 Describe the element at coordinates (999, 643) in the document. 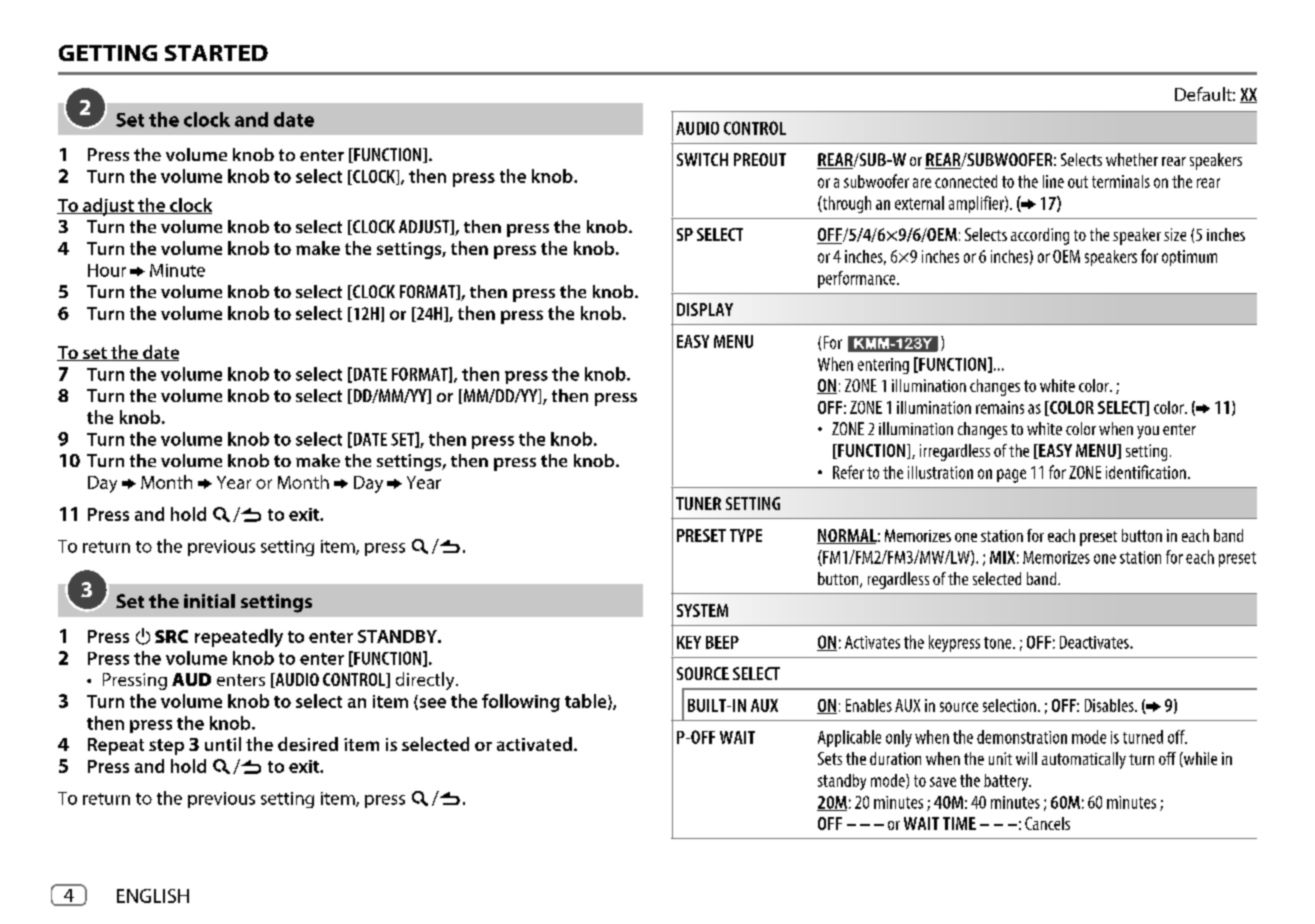

I see `tone` at that location.
